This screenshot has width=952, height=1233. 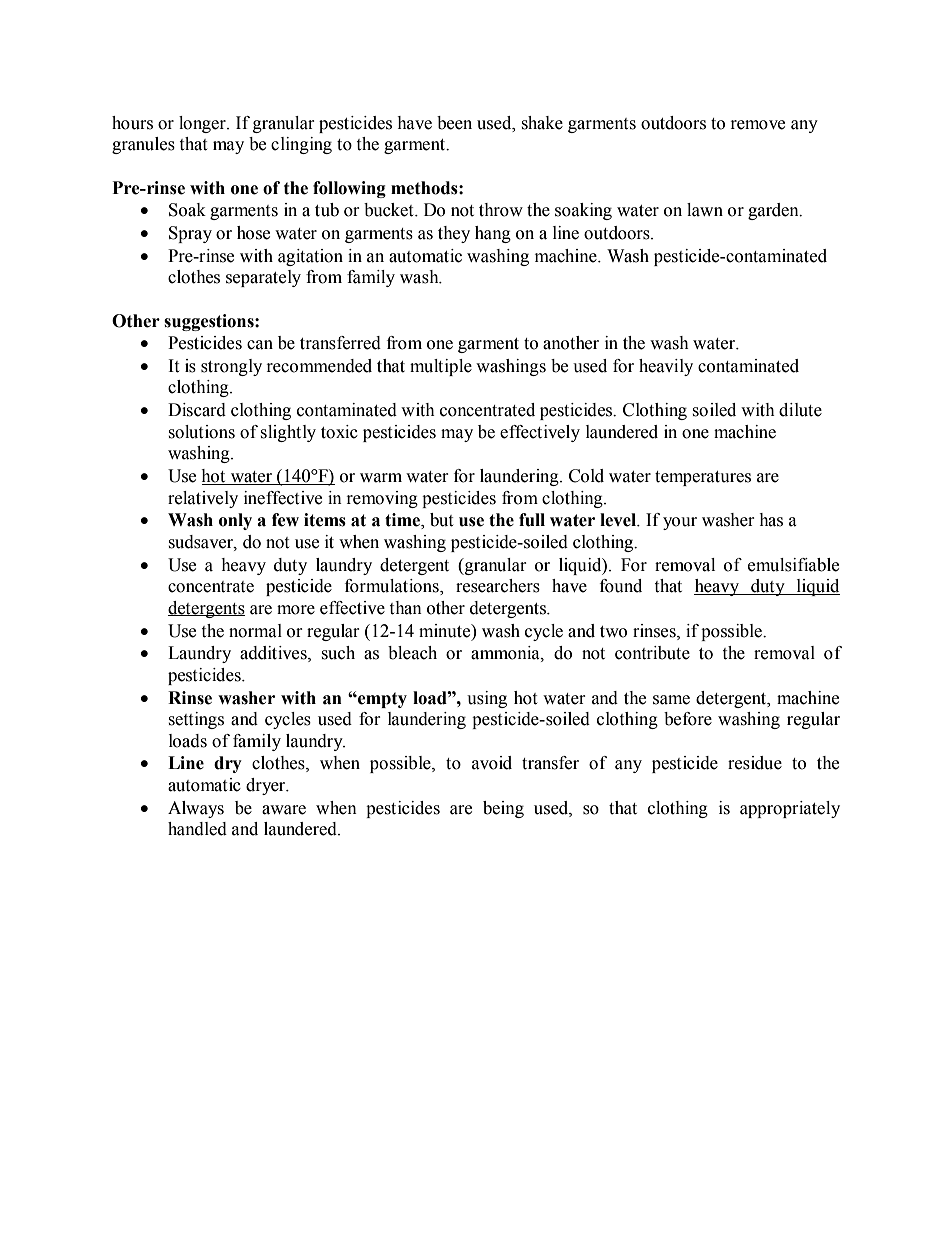 I want to click on warm, so click(x=381, y=478).
